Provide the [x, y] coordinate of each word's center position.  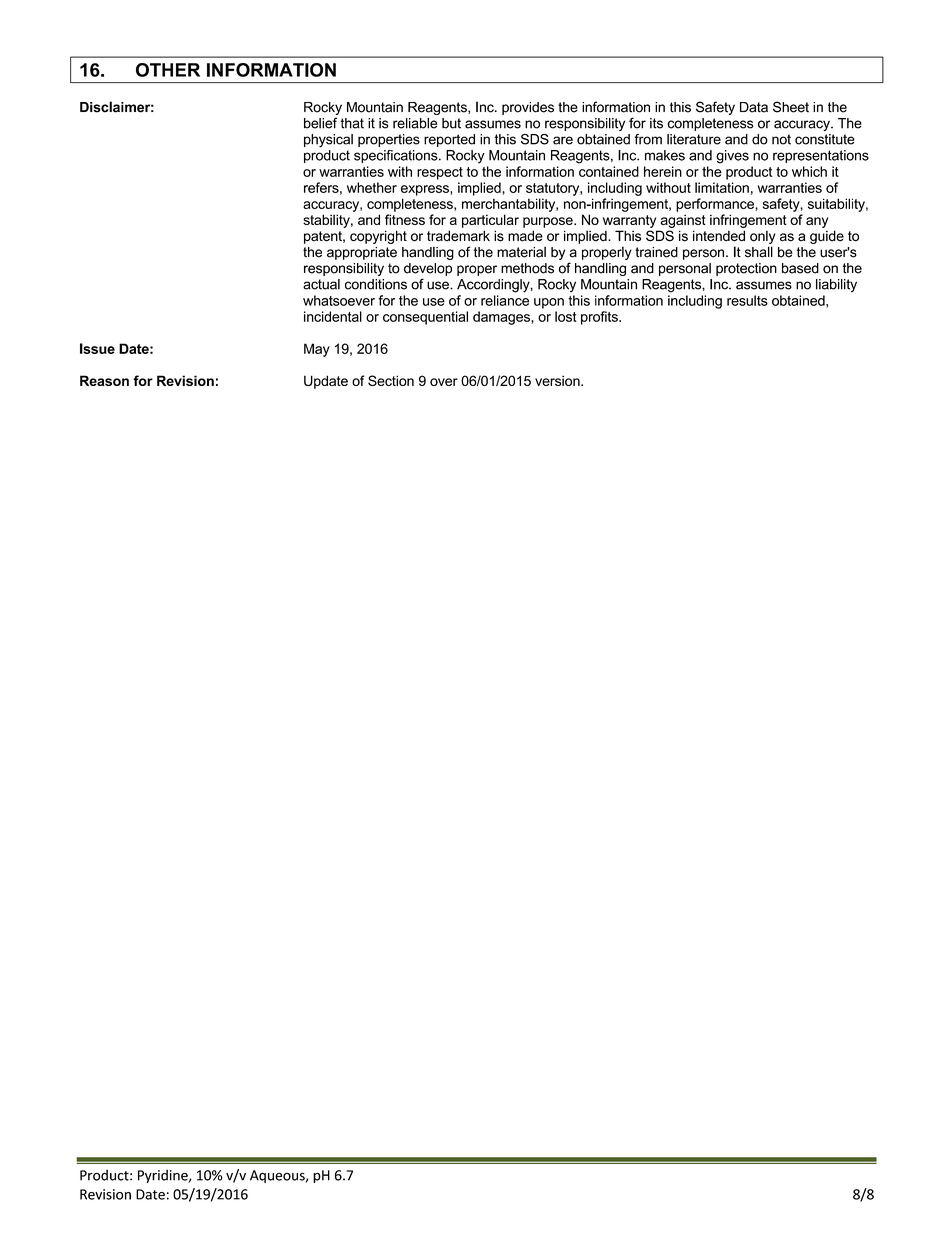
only [763, 237]
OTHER [168, 70]
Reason [104, 380]
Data [754, 107]
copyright [378, 237]
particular [490, 221]
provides [528, 108]
